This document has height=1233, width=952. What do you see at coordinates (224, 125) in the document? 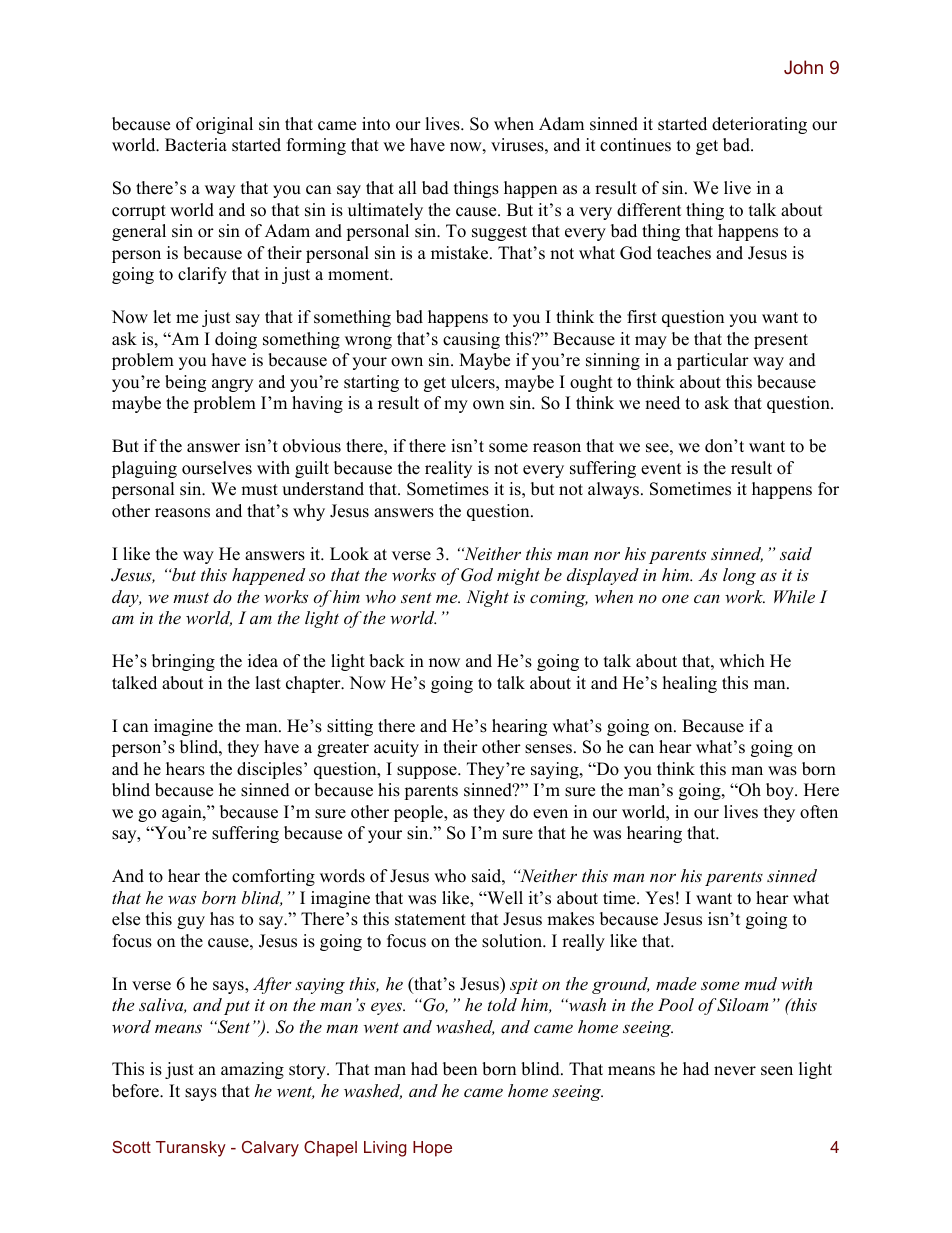
I see `original` at bounding box center [224, 125].
